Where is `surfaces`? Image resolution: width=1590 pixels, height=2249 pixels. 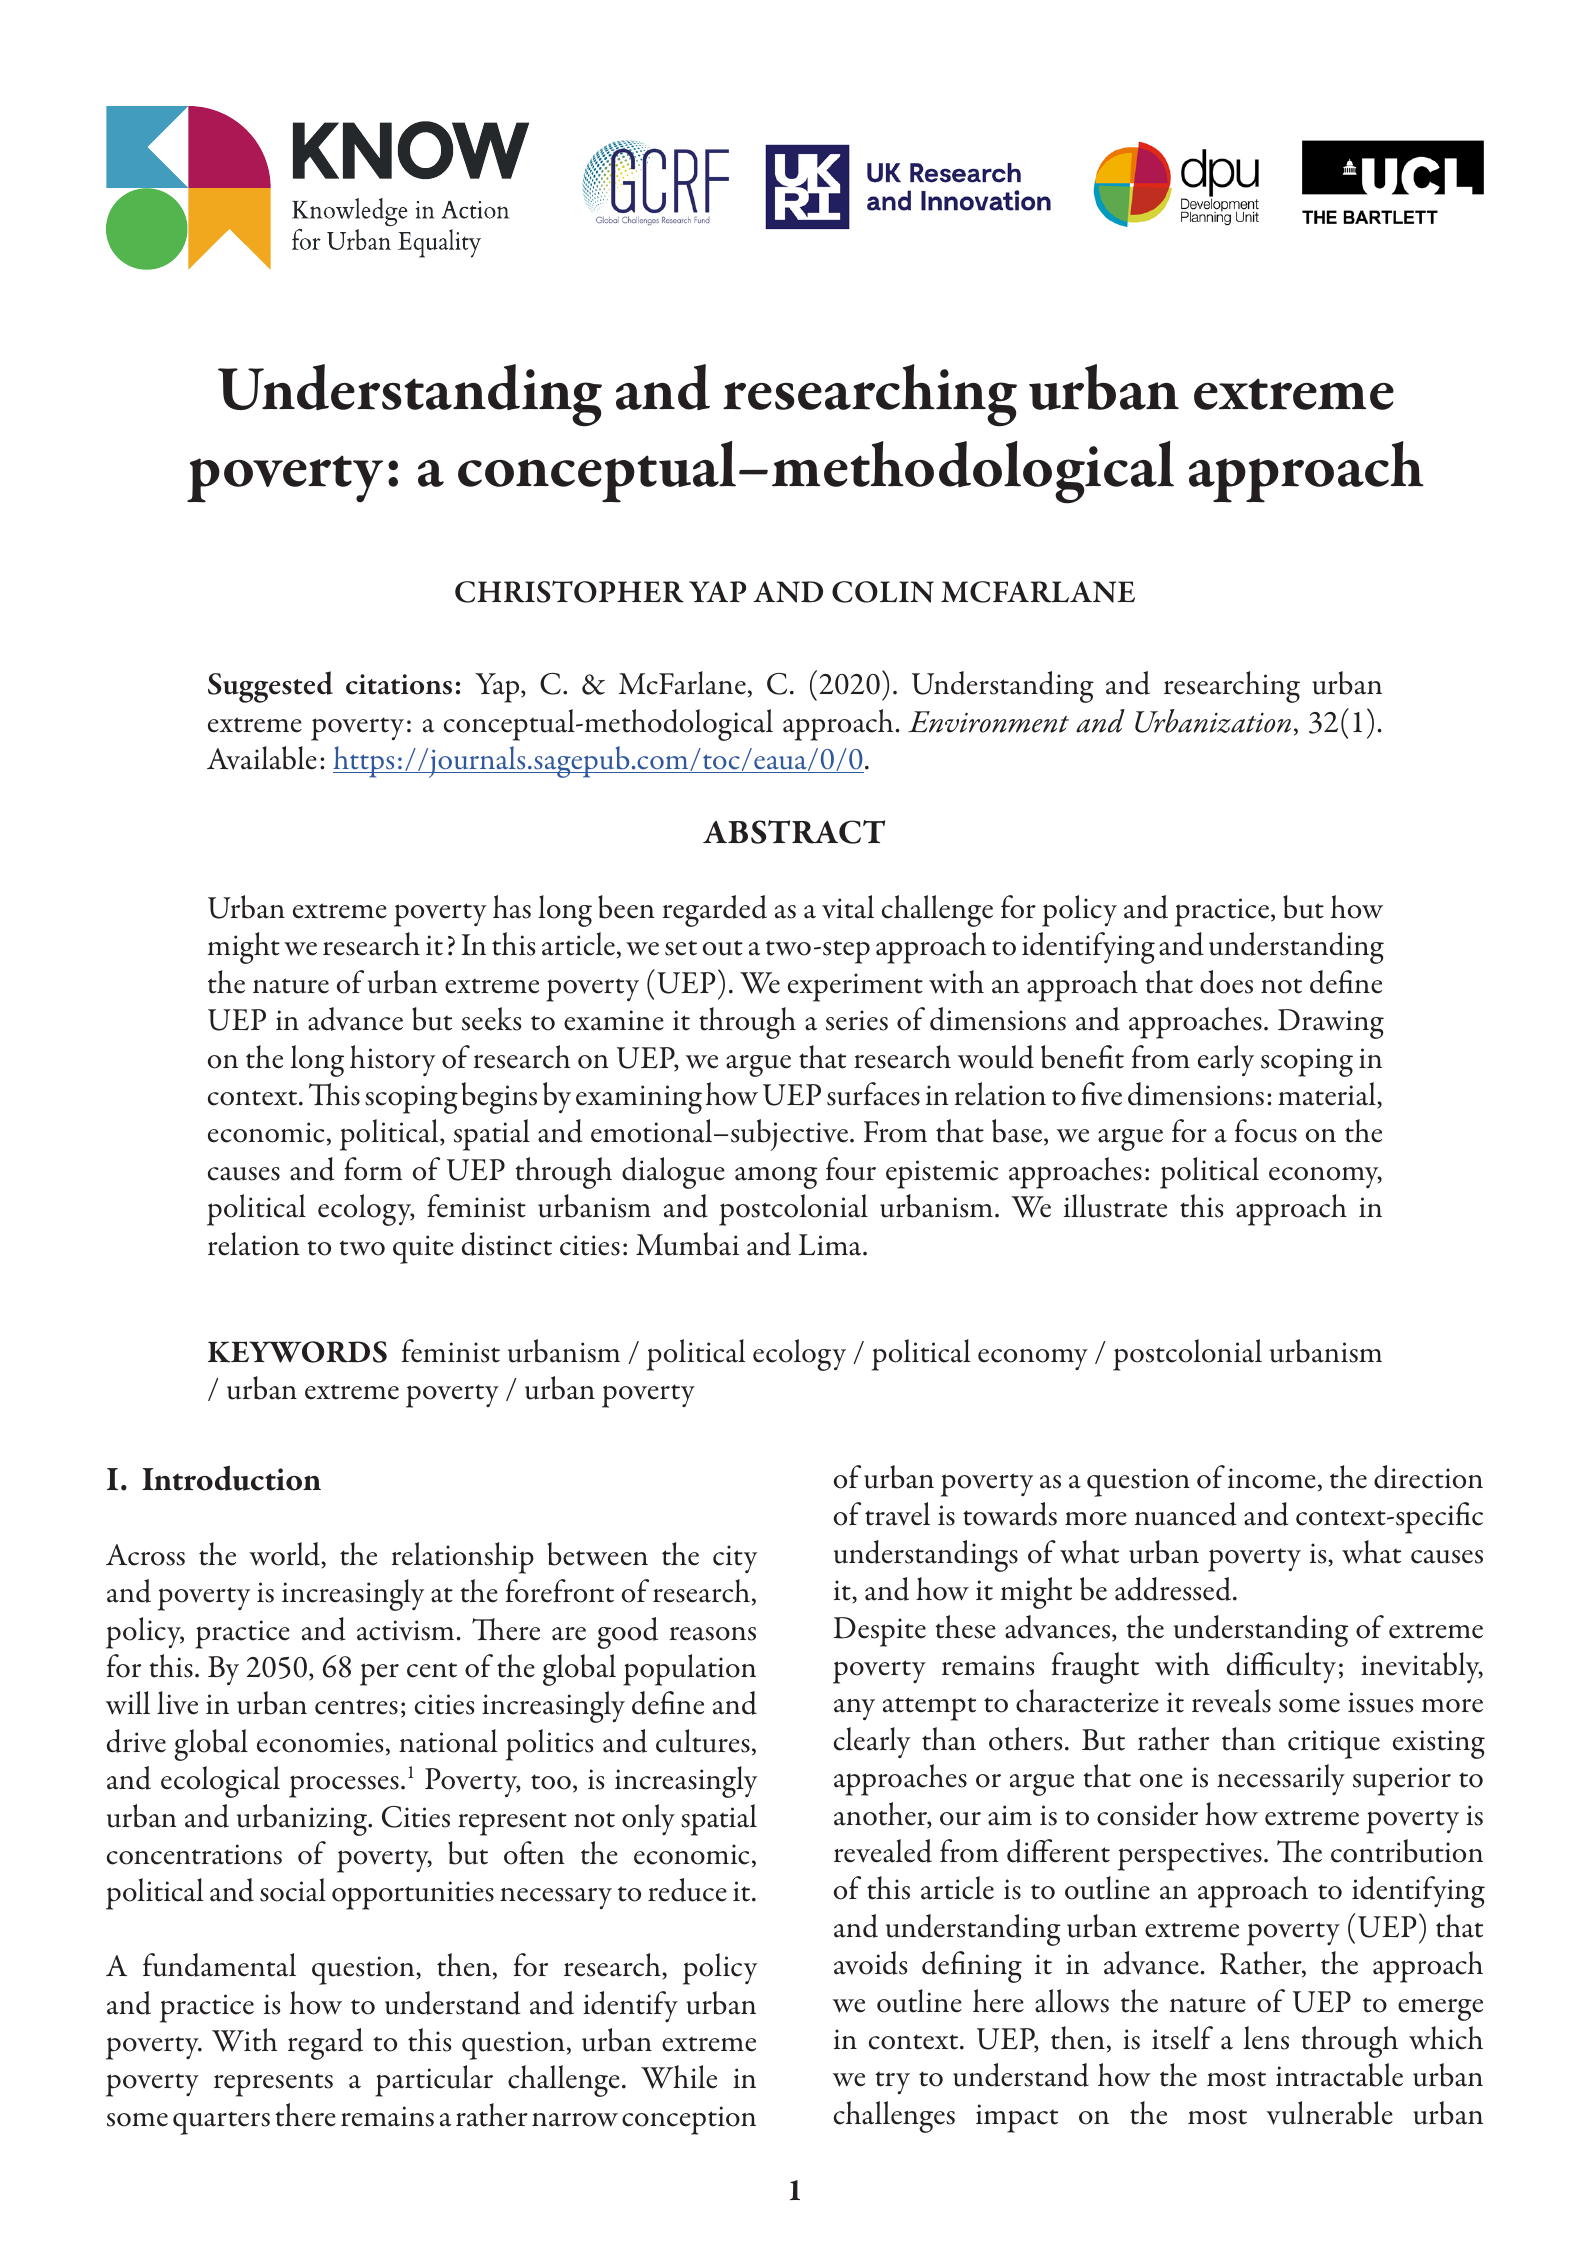 surfaces is located at coordinates (873, 1094).
